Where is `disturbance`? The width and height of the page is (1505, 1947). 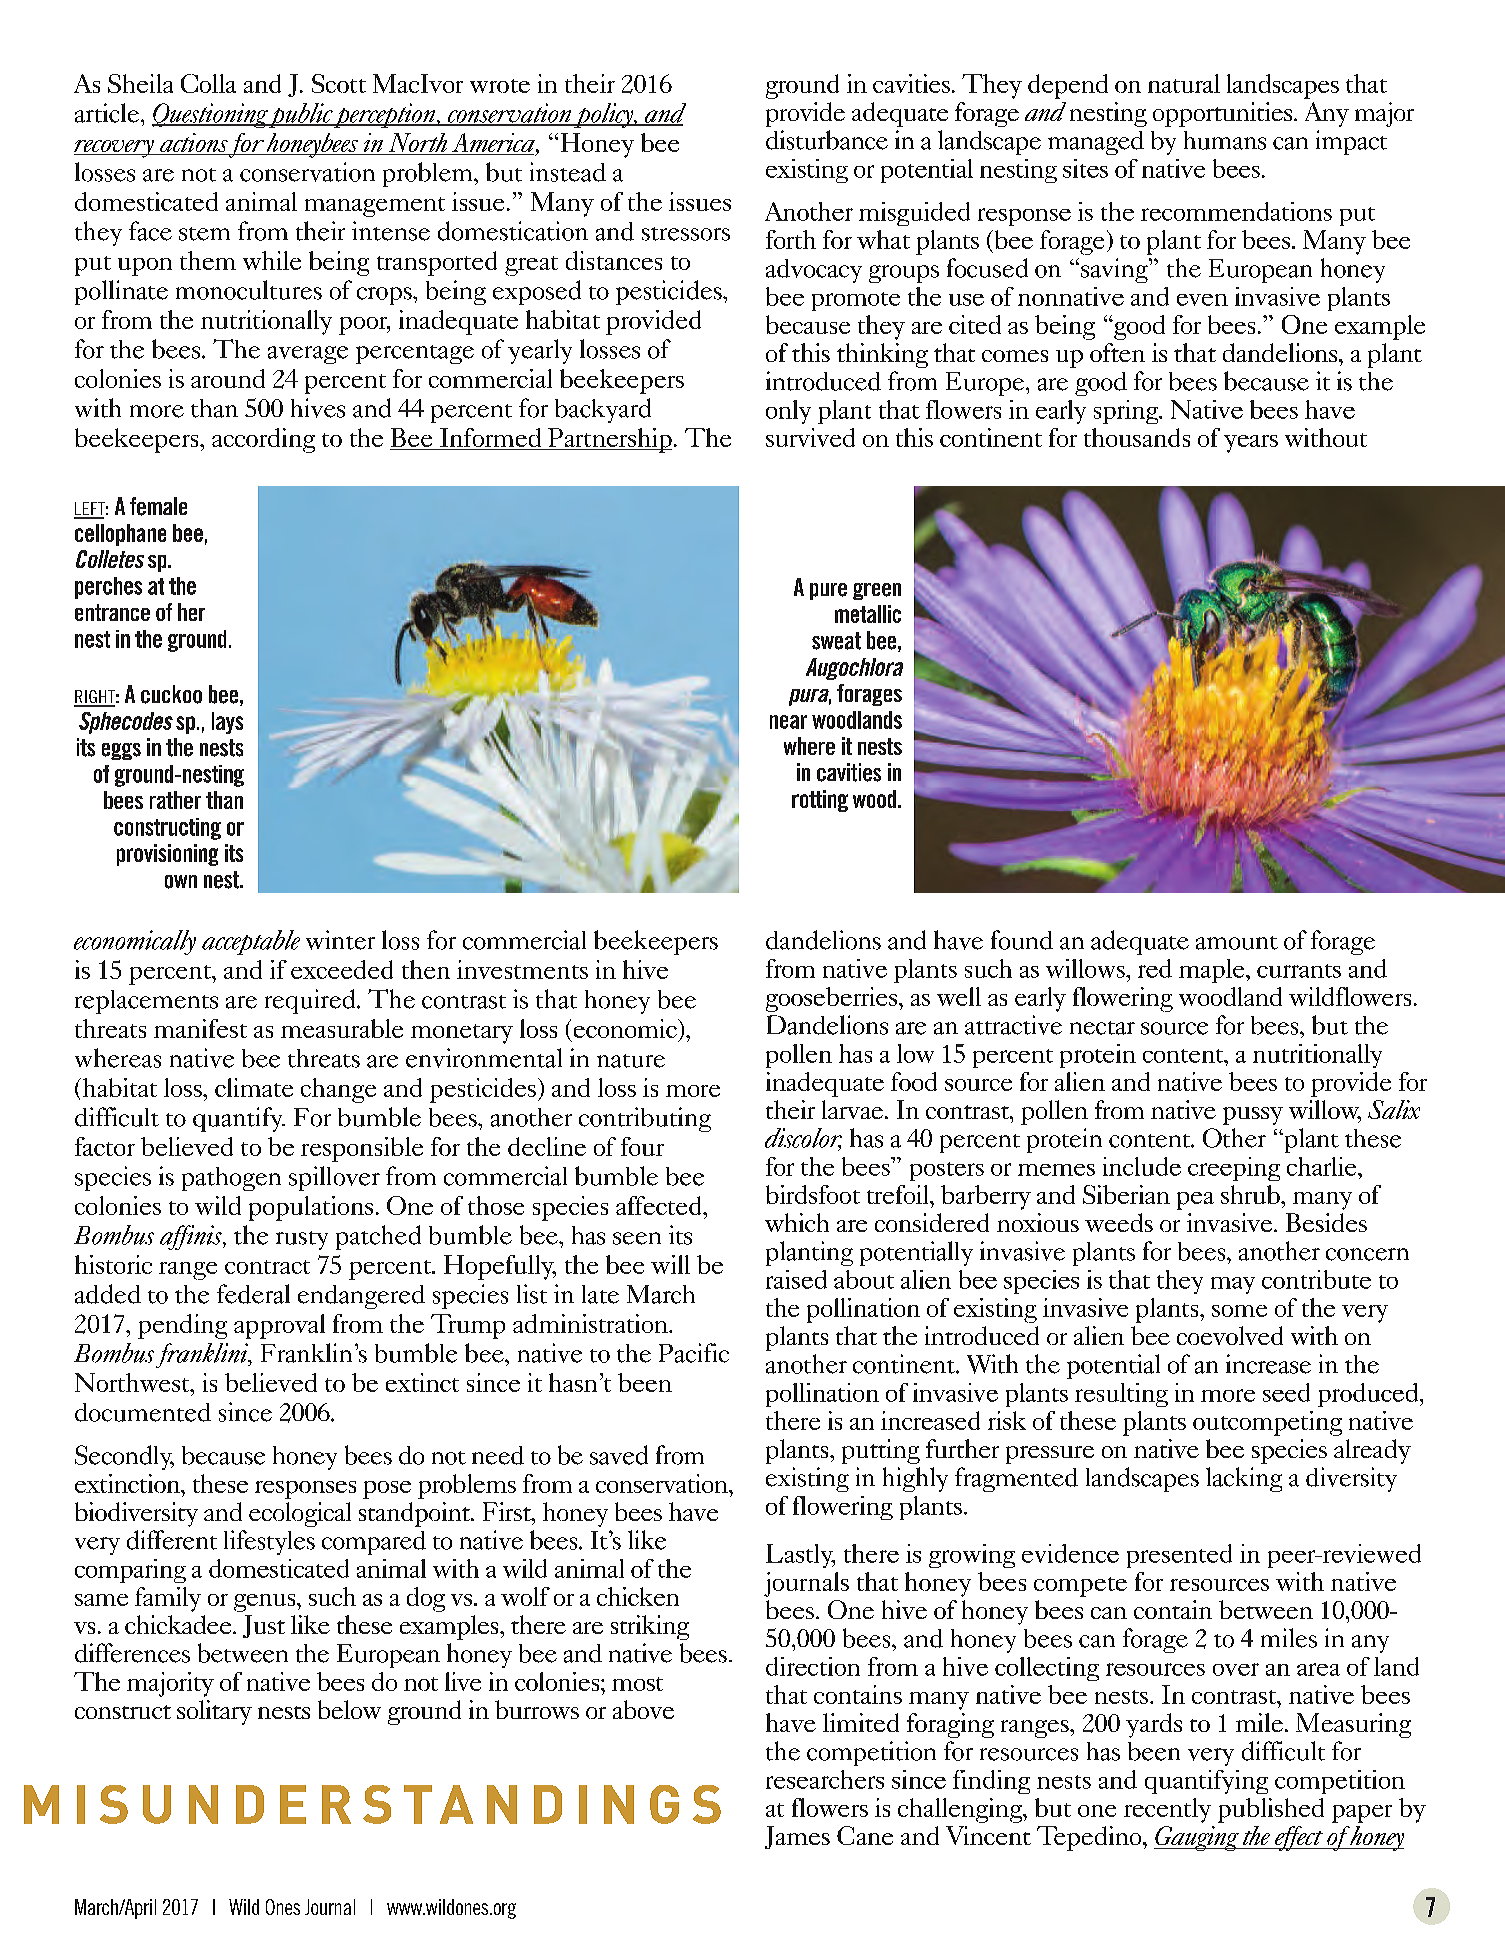
disturbance is located at coordinates (827, 140).
